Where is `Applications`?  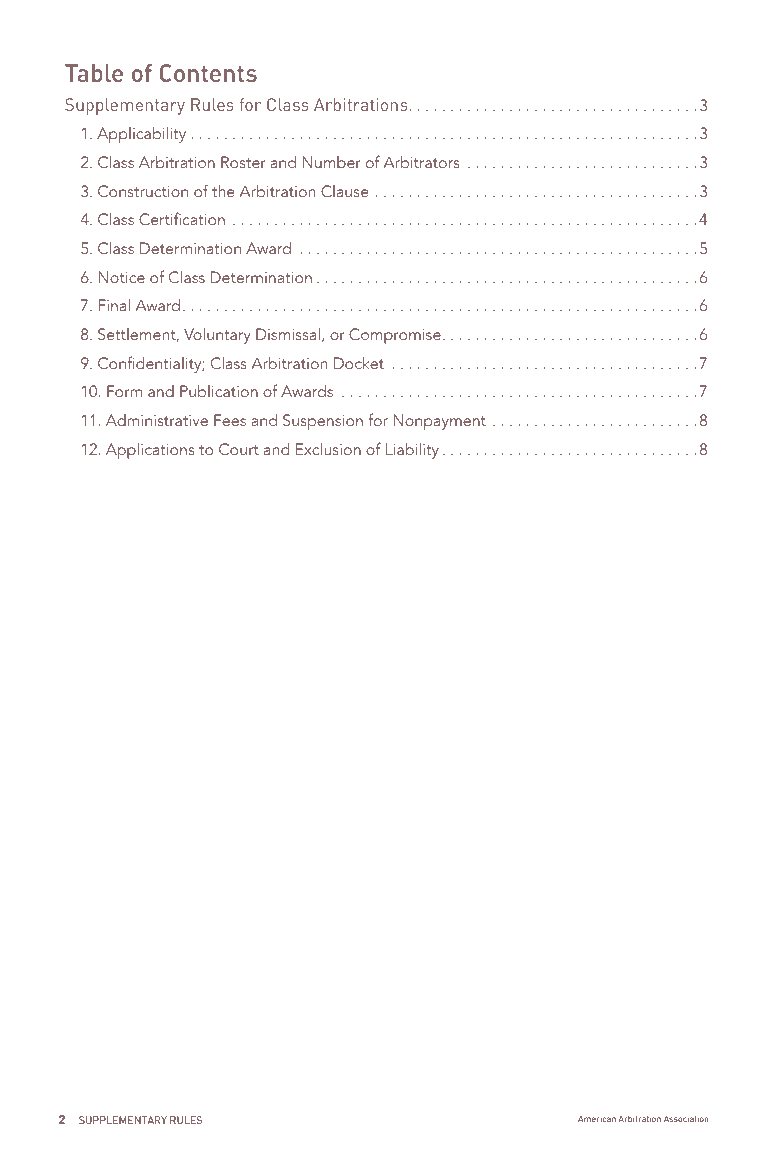
Applications is located at coordinates (150, 451).
